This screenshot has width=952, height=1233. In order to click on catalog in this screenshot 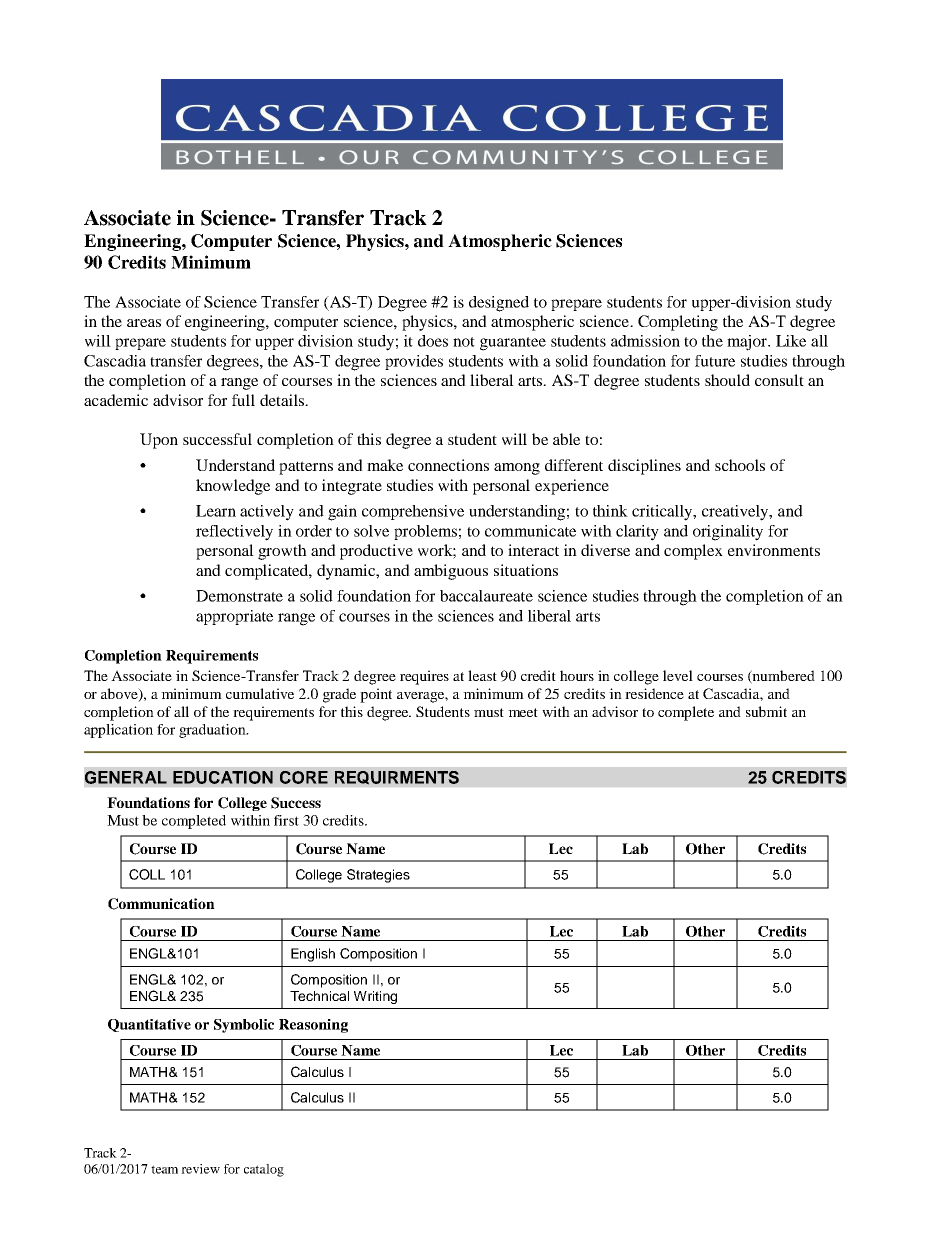, I will do `click(264, 1170)`.
